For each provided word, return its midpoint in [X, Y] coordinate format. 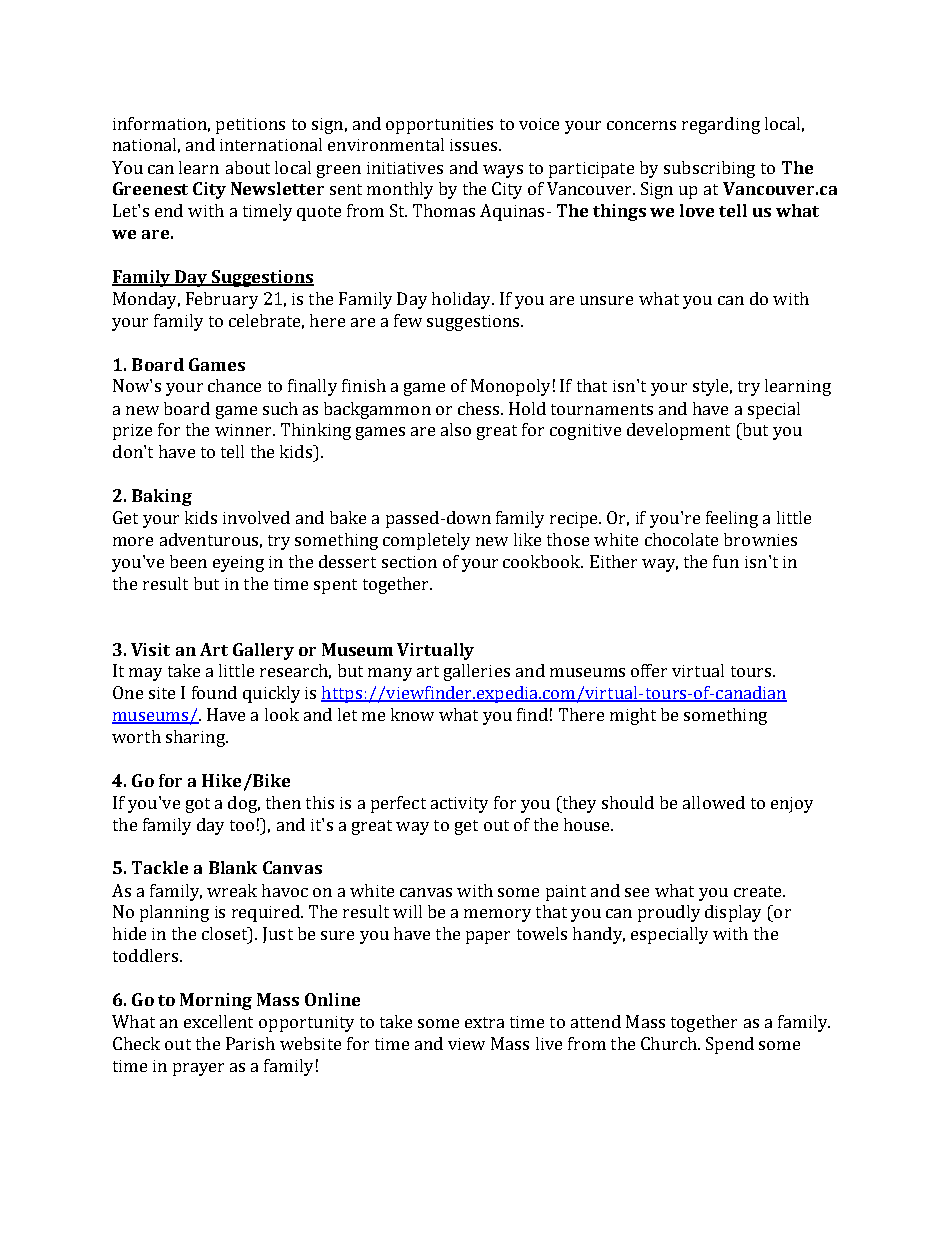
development [678, 431]
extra [484, 1022]
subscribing [709, 169]
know [412, 714]
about [248, 167]
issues [473, 145]
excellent [218, 1021]
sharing [196, 738]
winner [244, 430]
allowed [714, 802]
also [456, 429]
